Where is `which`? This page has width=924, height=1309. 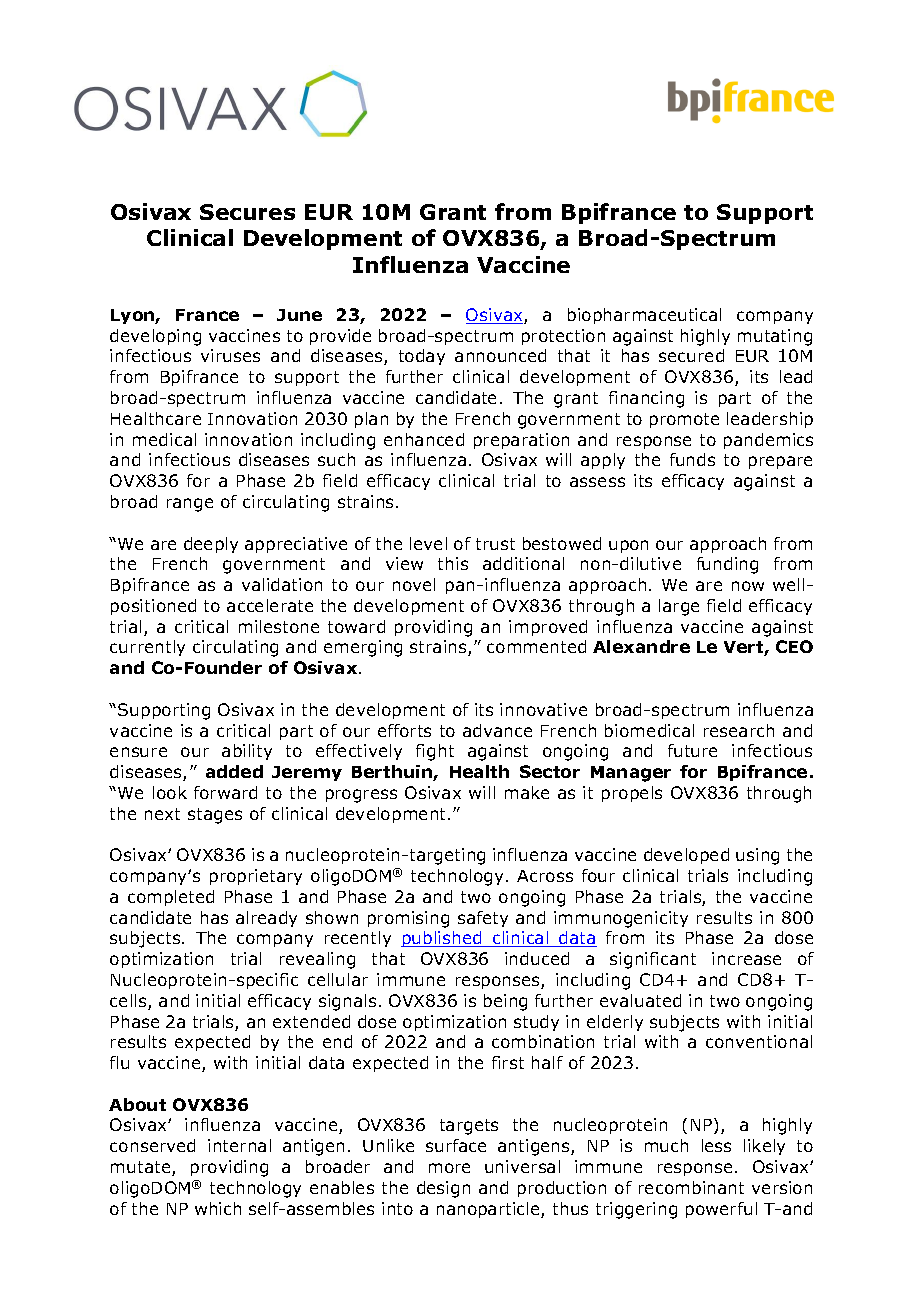
which is located at coordinates (218, 1208).
